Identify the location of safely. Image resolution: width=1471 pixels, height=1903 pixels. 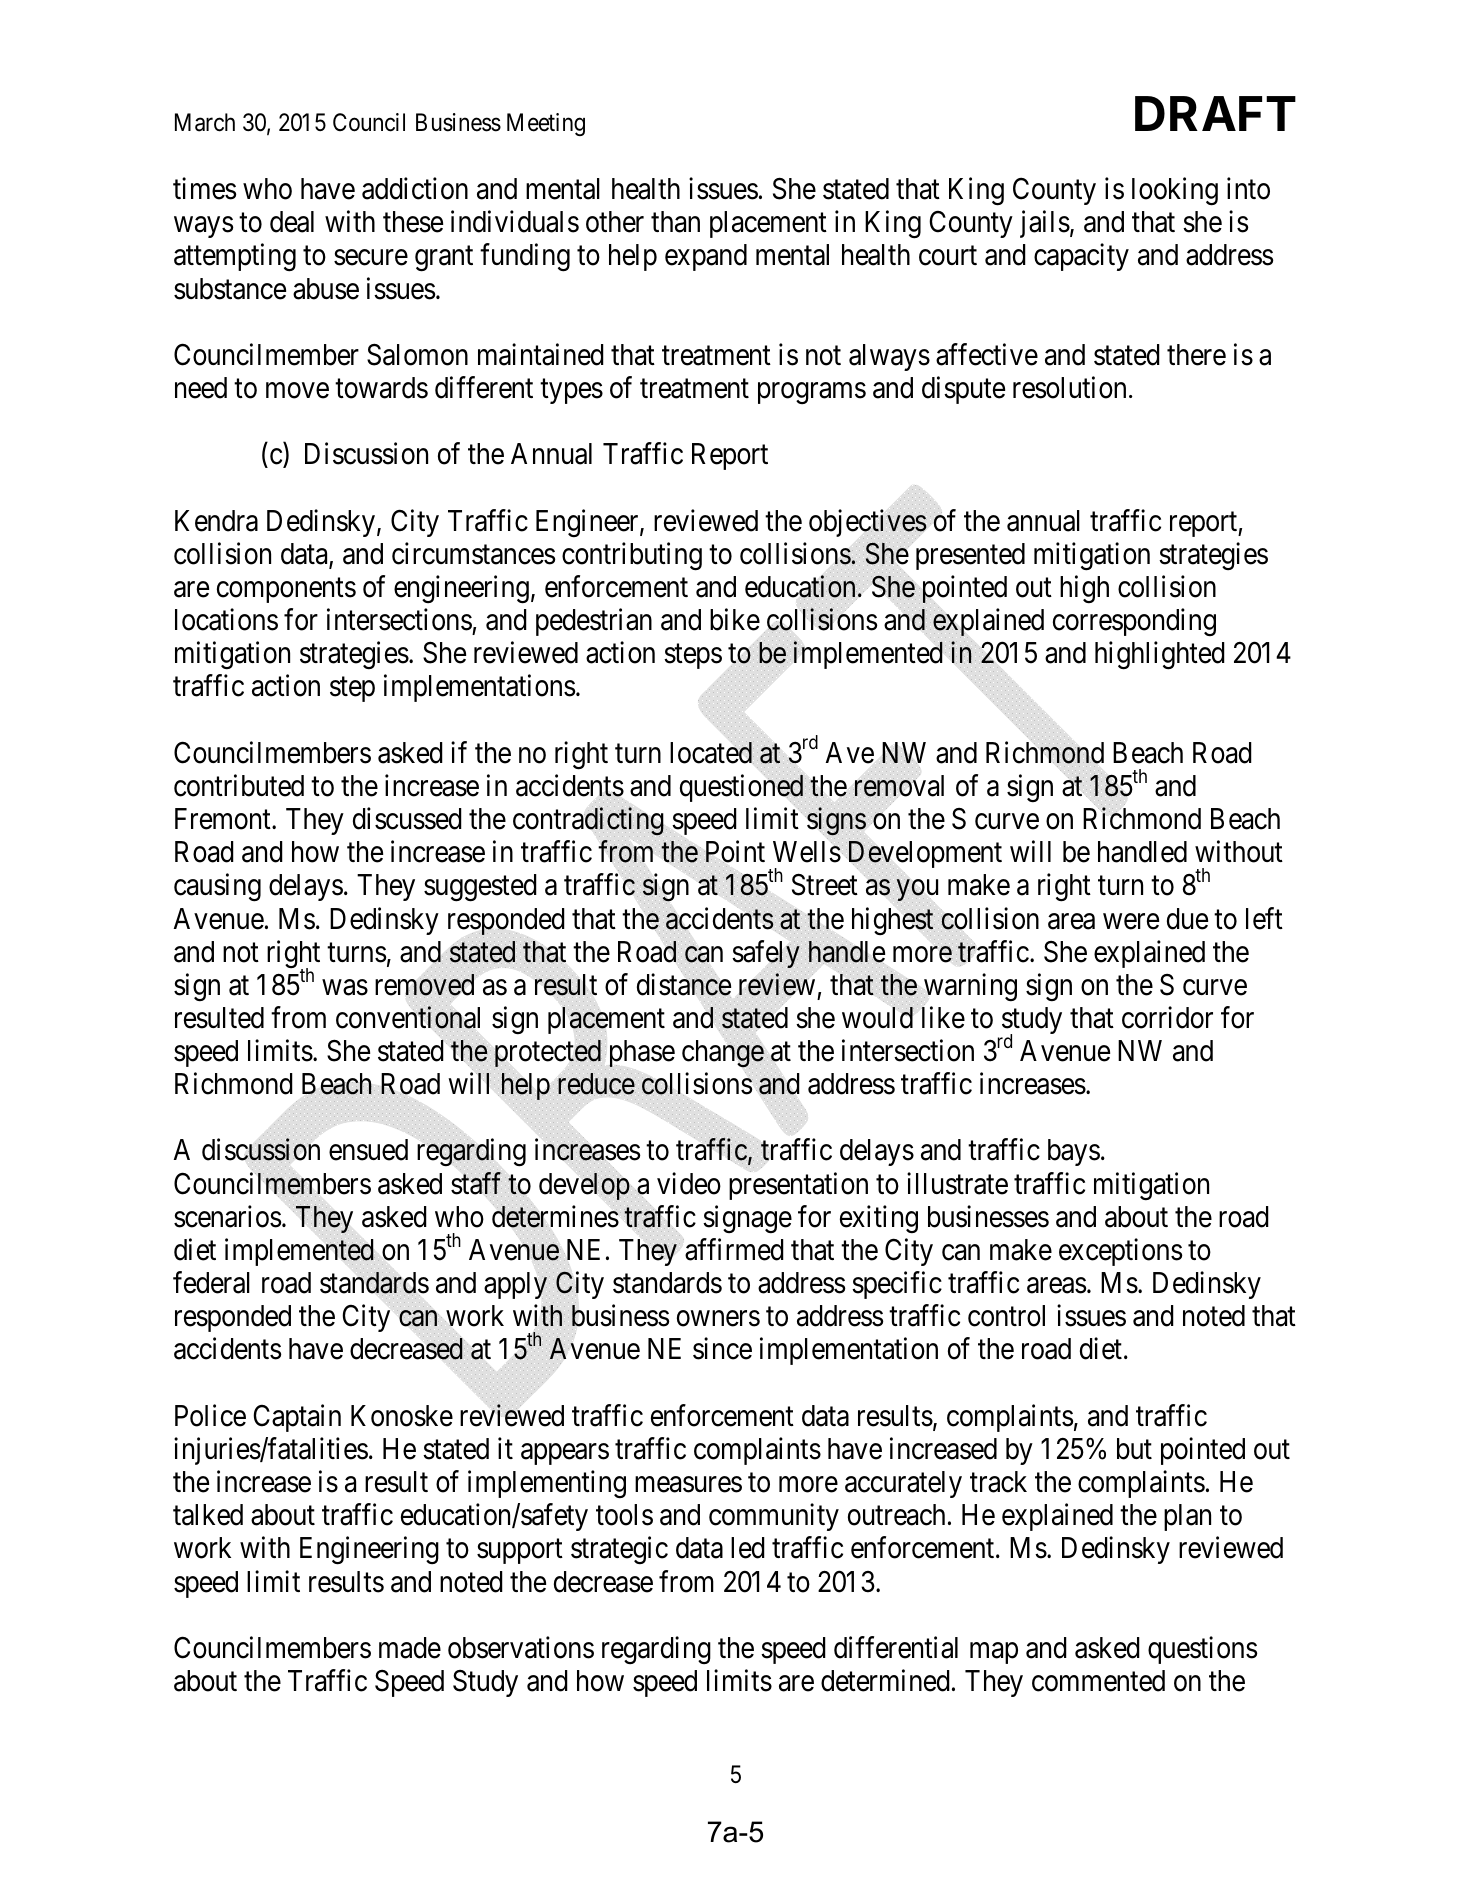
(767, 954).
